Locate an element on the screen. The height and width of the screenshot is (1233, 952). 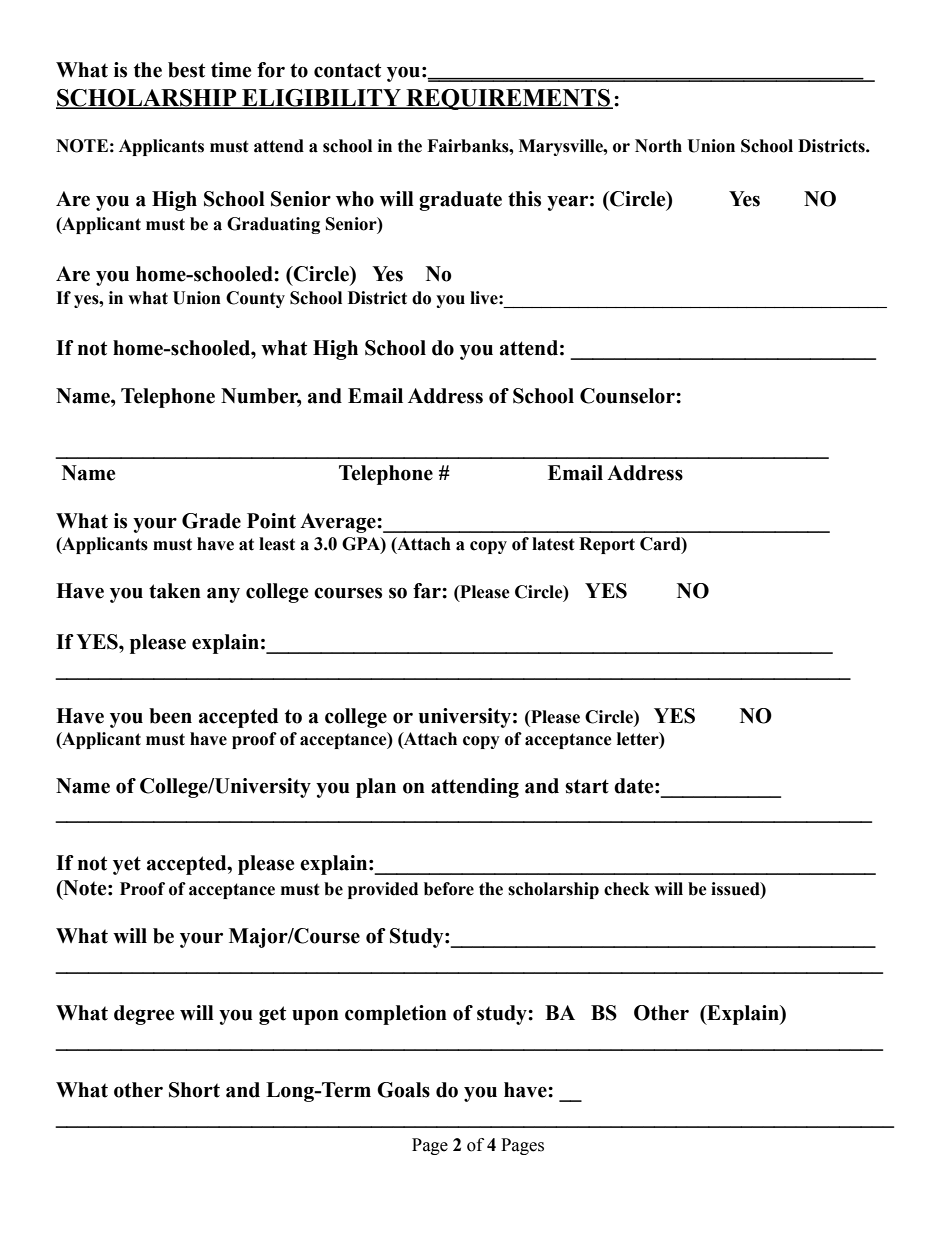
Report is located at coordinates (607, 545).
